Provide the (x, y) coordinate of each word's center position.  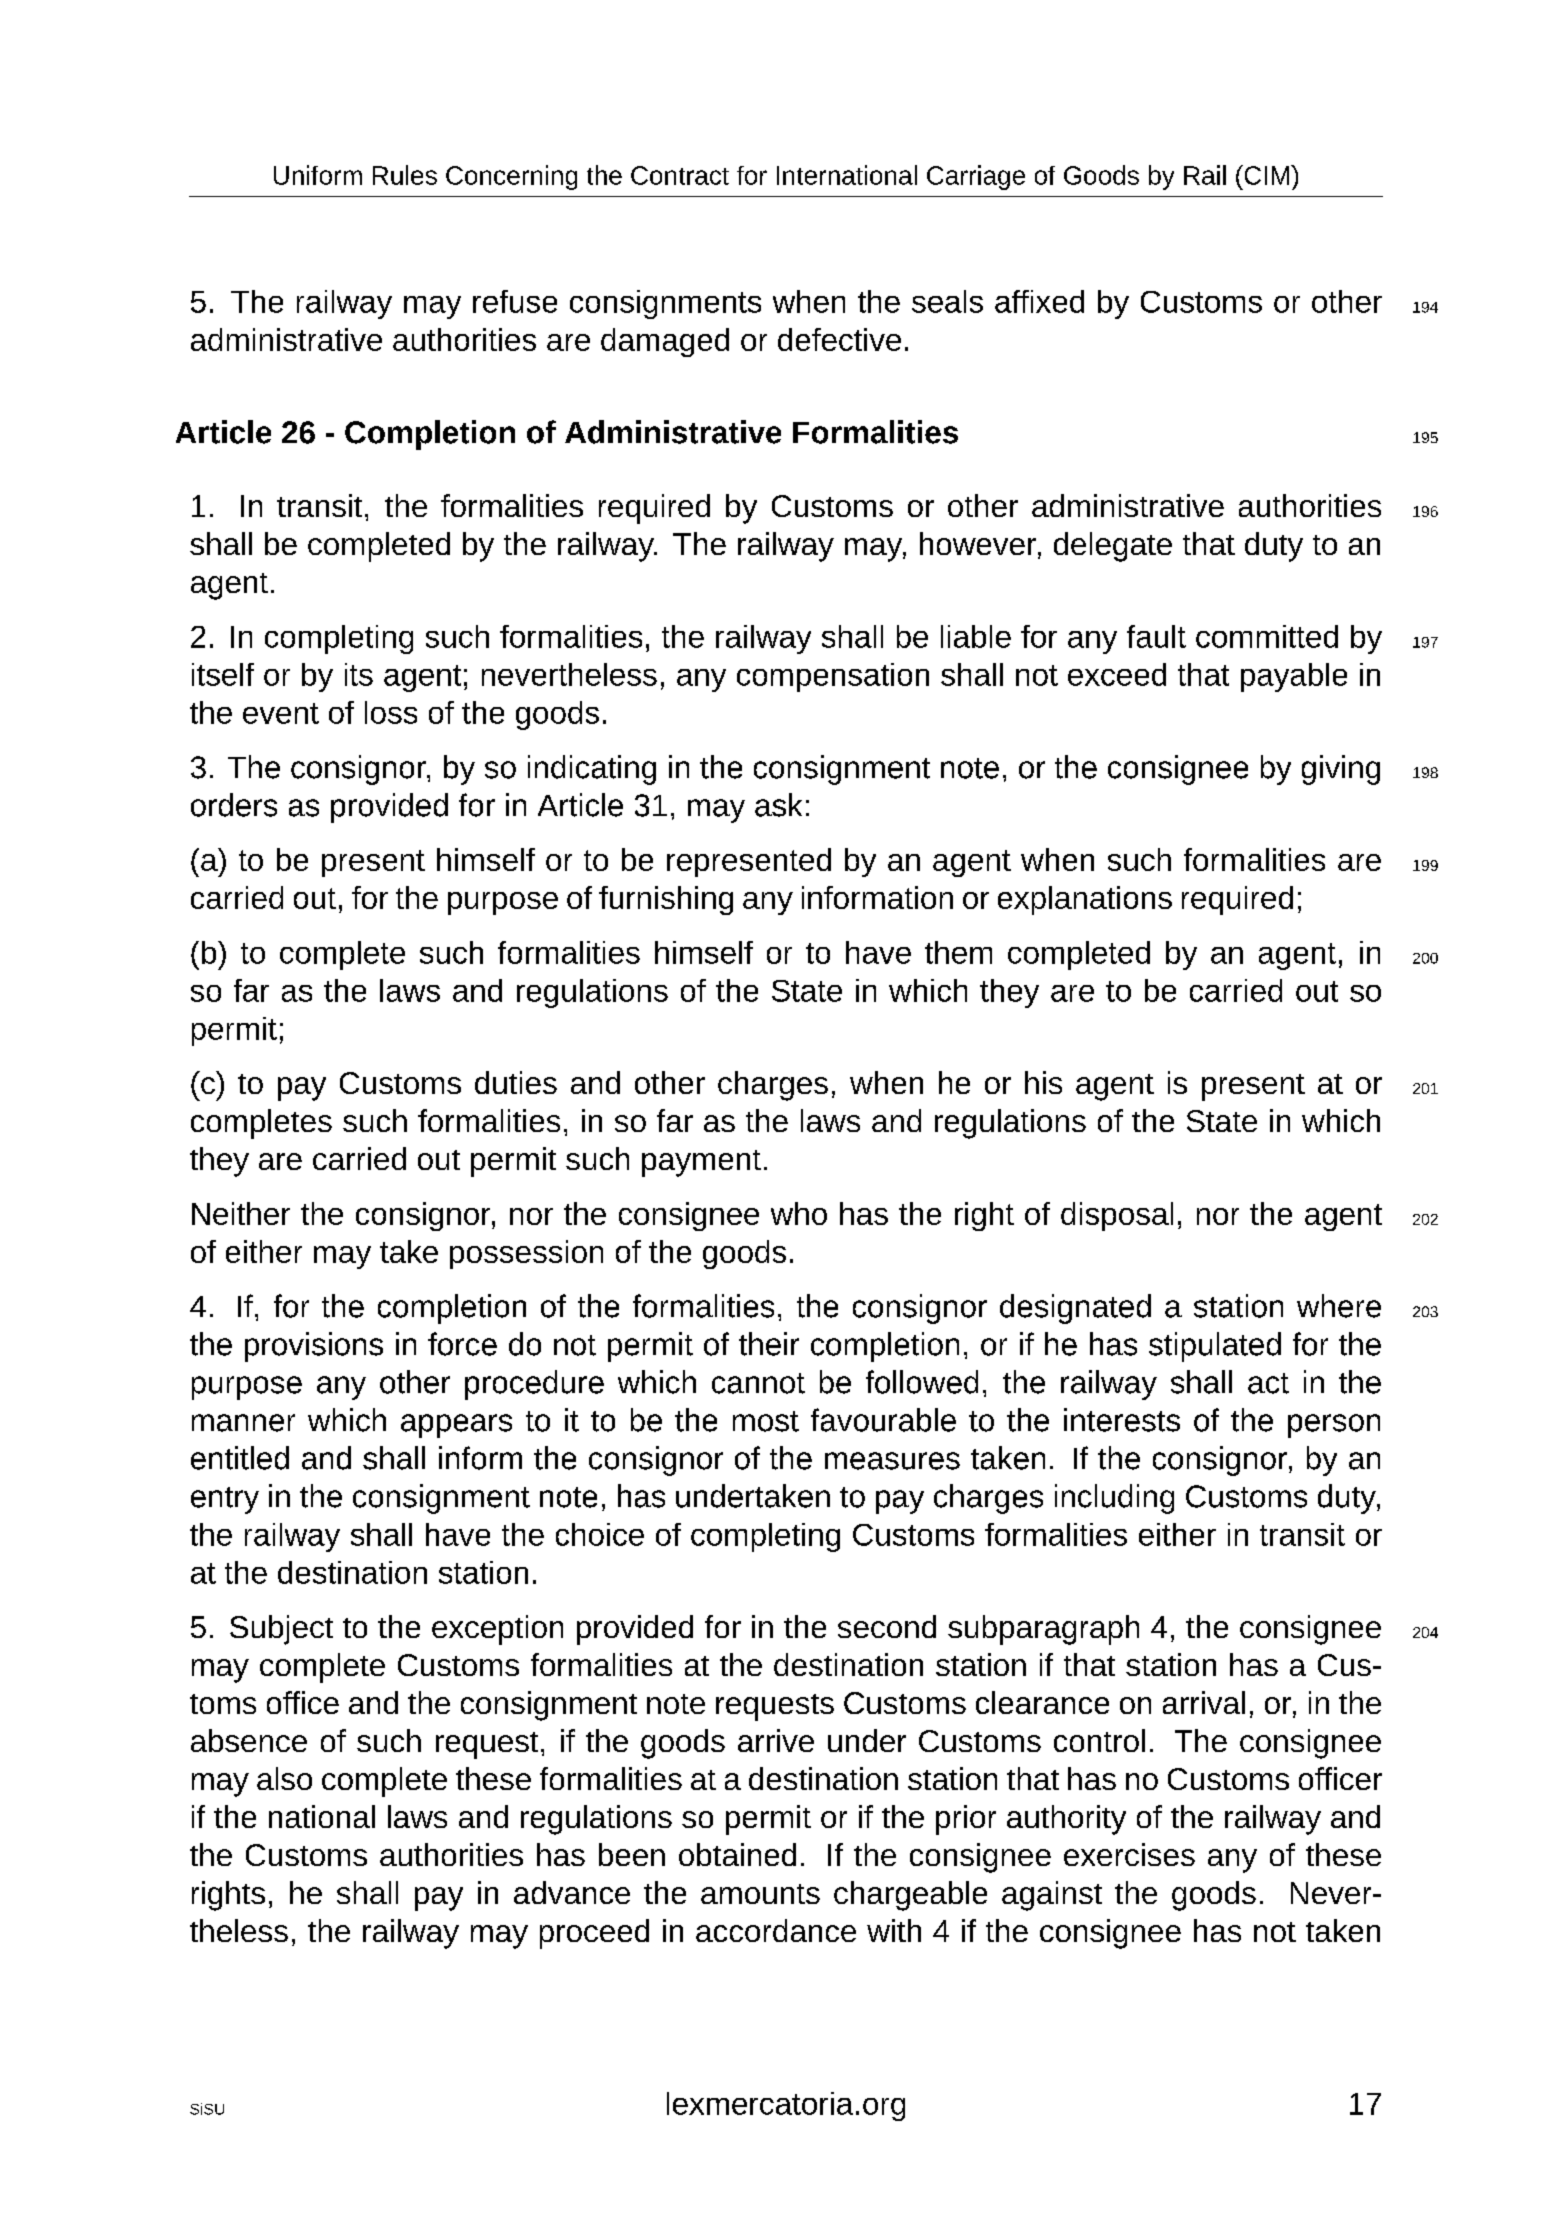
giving (1341, 770)
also (284, 1778)
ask (778, 805)
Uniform (318, 175)
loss (391, 712)
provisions (314, 1347)
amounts (760, 1894)
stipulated (1215, 1347)
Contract (680, 175)
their (769, 1344)
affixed (1039, 301)
